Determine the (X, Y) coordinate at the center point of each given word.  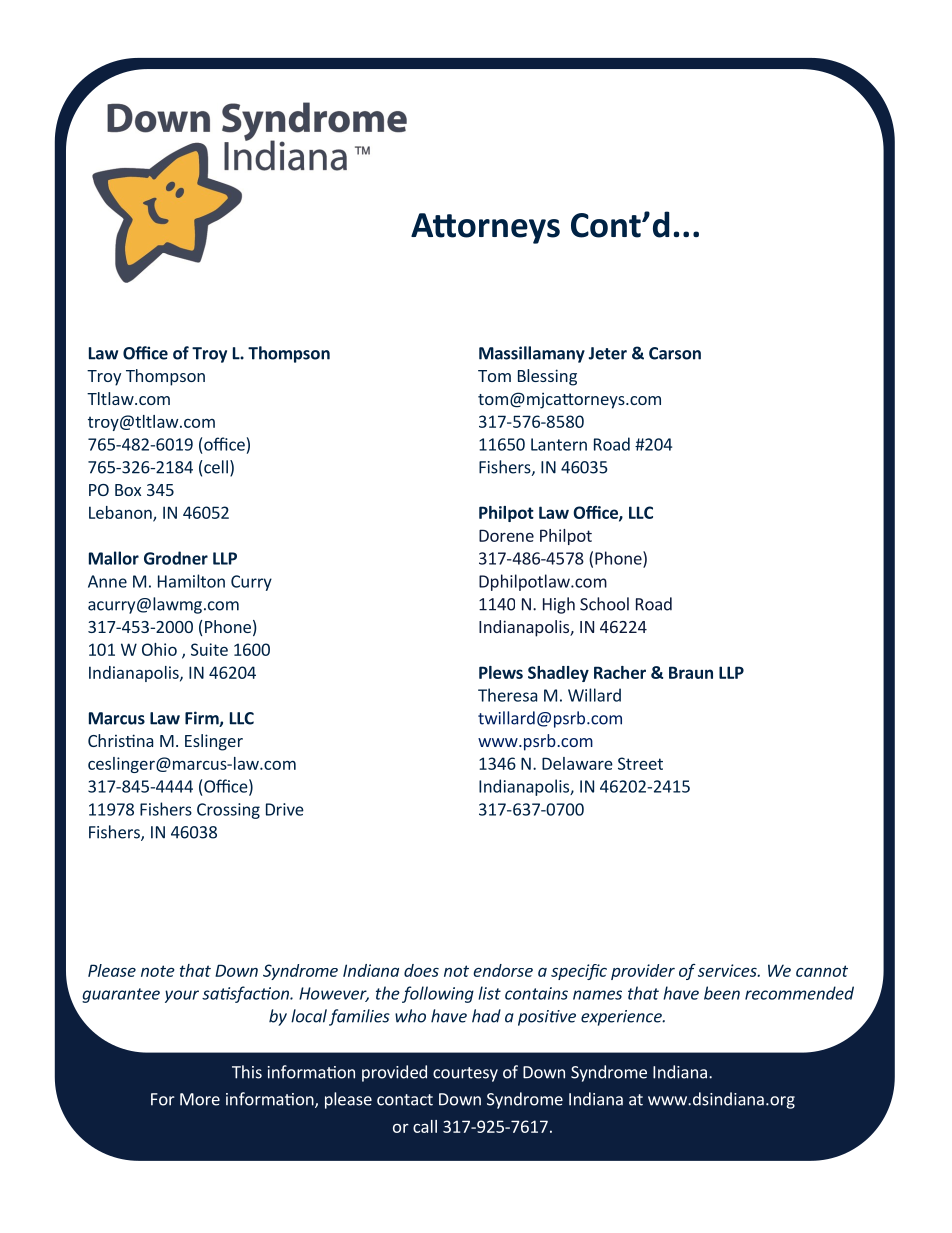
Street (640, 763)
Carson (675, 353)
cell (215, 467)
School (604, 604)
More (200, 1099)
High (559, 605)
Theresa (507, 695)
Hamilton (191, 581)
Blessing (547, 377)
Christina (120, 740)
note (158, 971)
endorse (503, 970)
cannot (822, 971)
